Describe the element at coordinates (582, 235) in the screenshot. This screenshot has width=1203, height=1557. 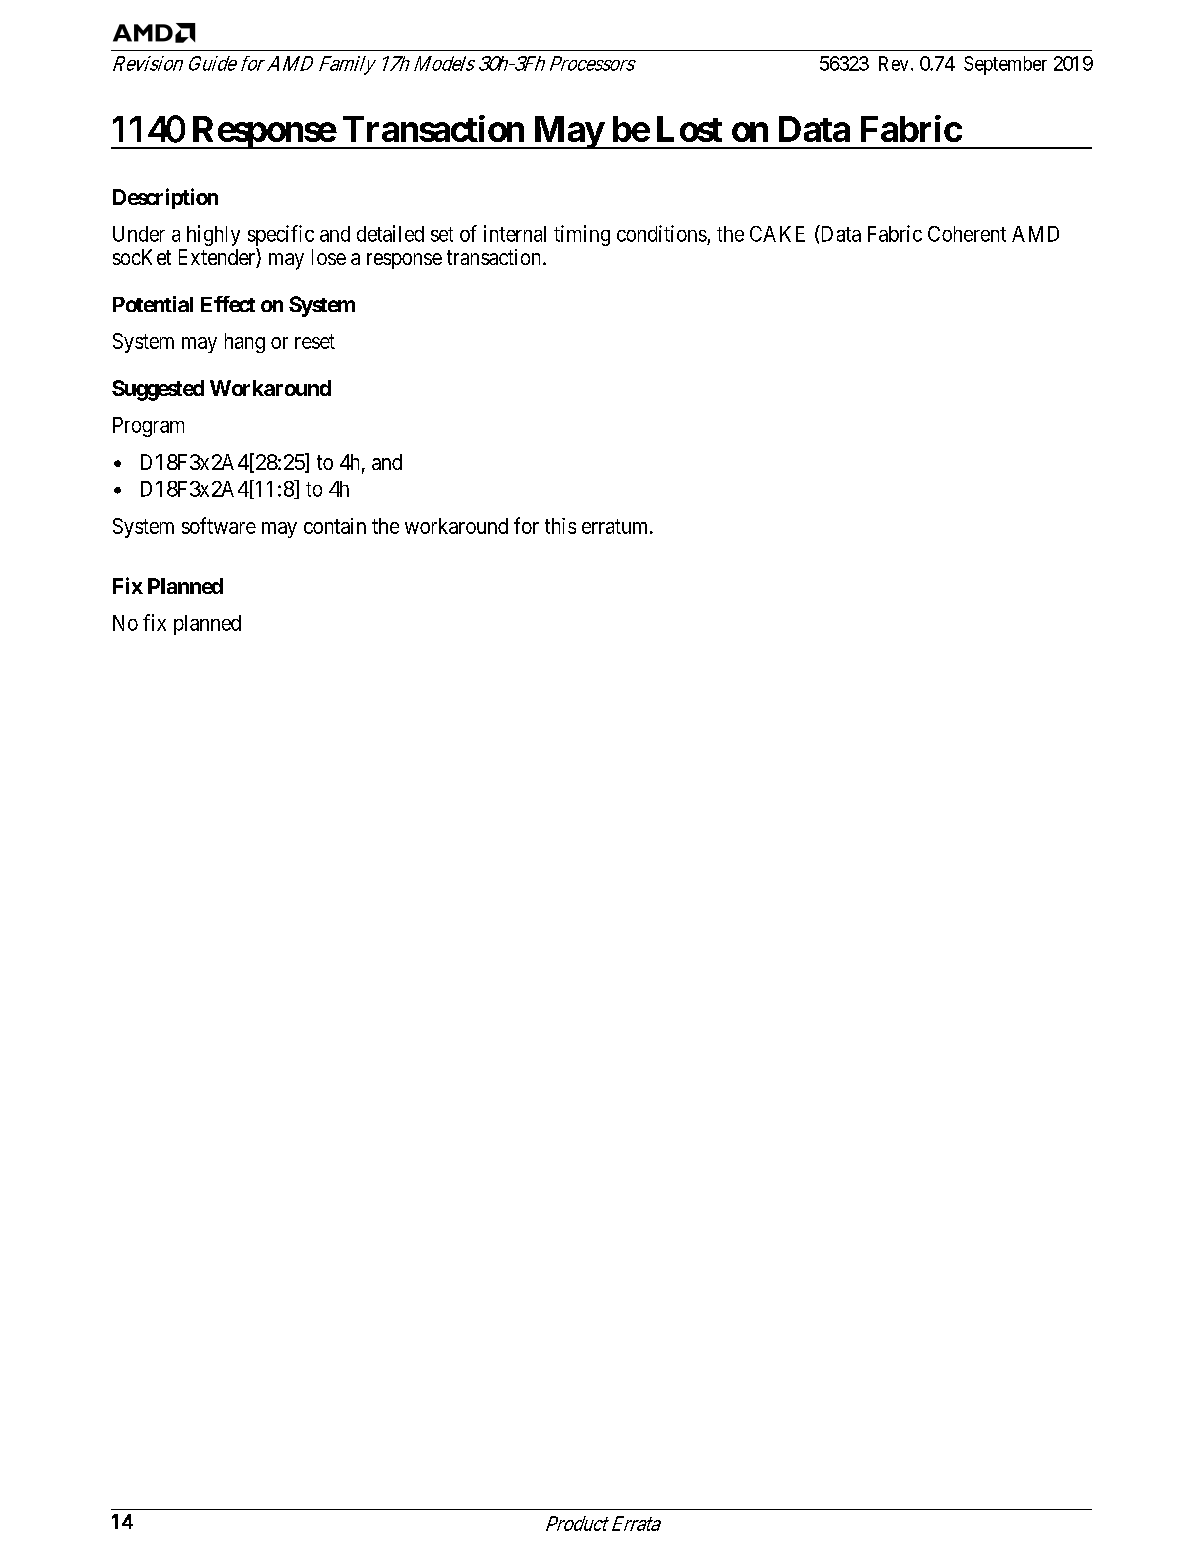
I see `timing` at that location.
